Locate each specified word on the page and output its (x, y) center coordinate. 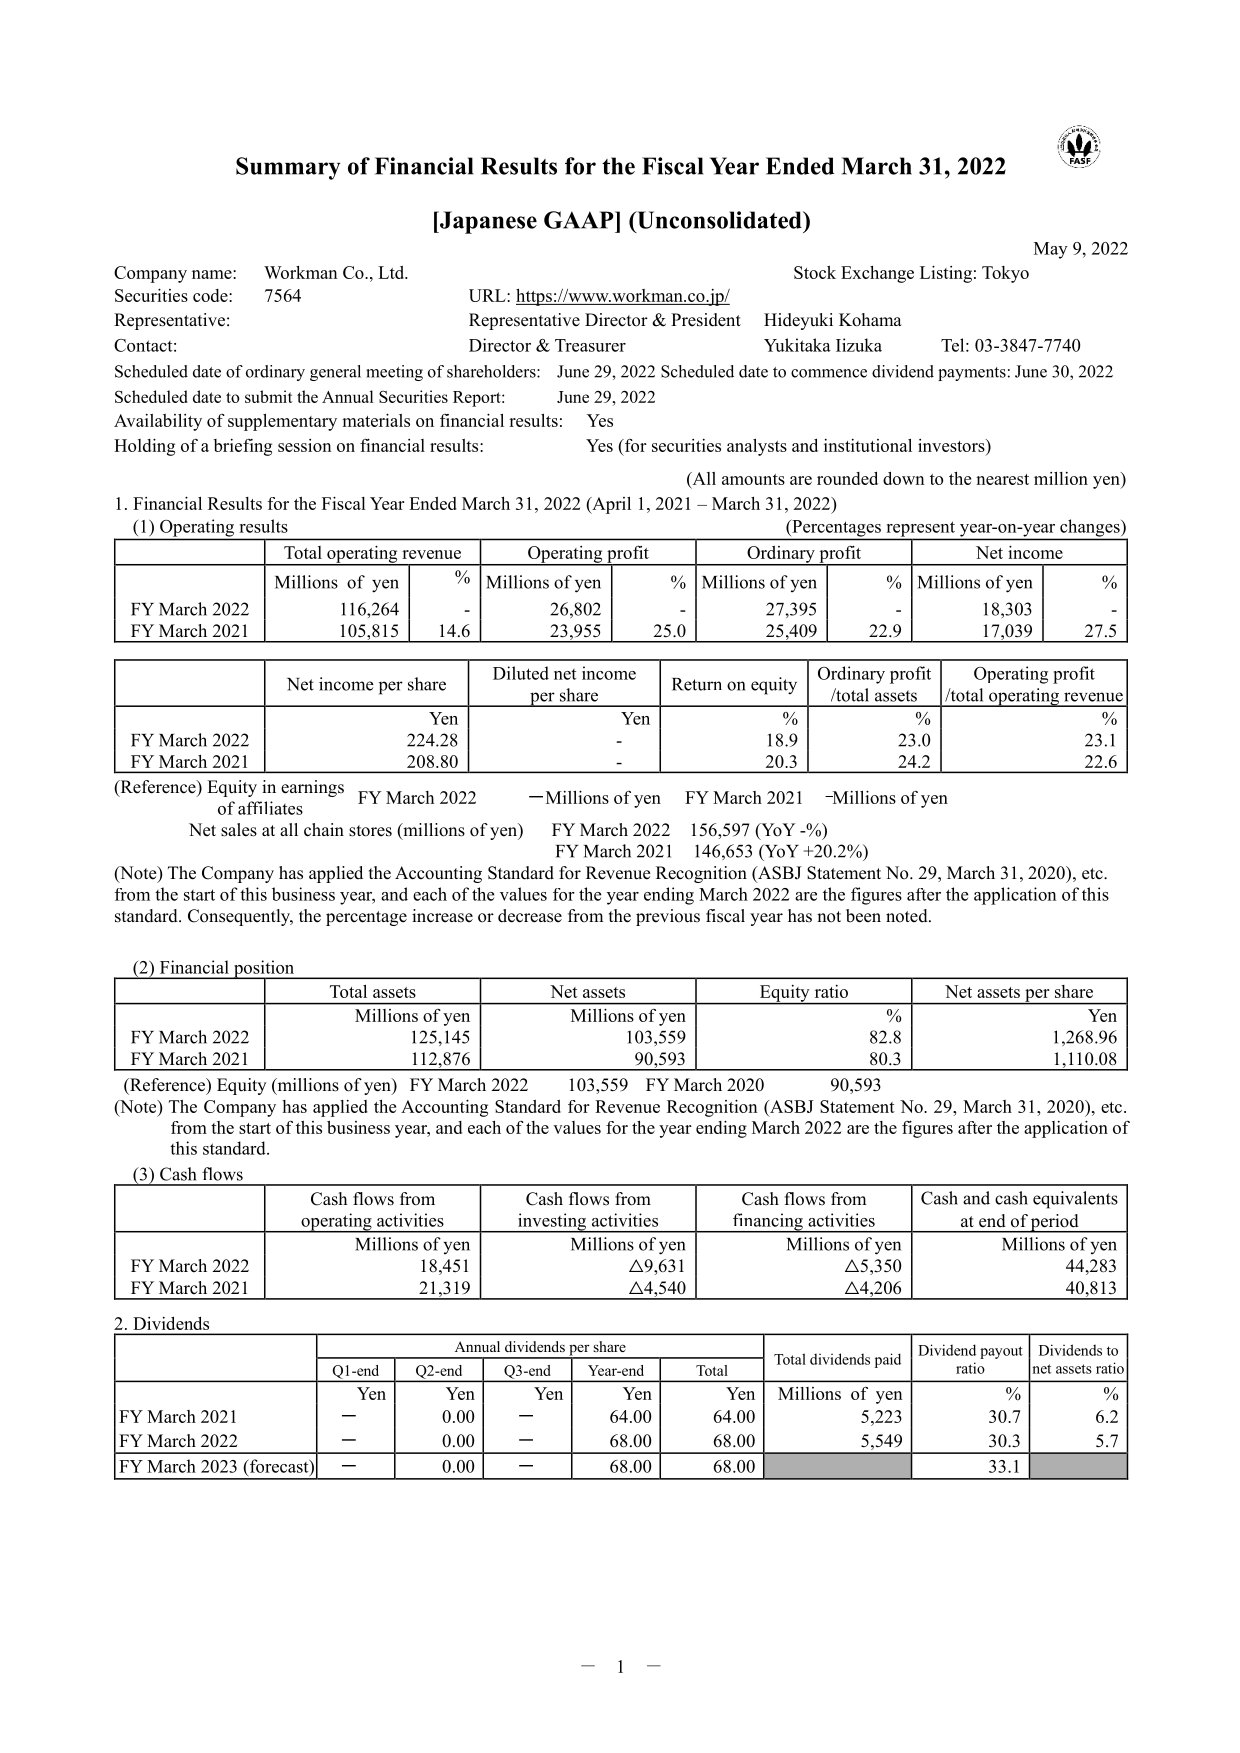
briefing (243, 447)
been (863, 916)
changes (1091, 528)
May (1051, 250)
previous (668, 917)
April (610, 505)
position (264, 970)
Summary (288, 168)
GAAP (580, 220)
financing (768, 1223)
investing (552, 1223)
